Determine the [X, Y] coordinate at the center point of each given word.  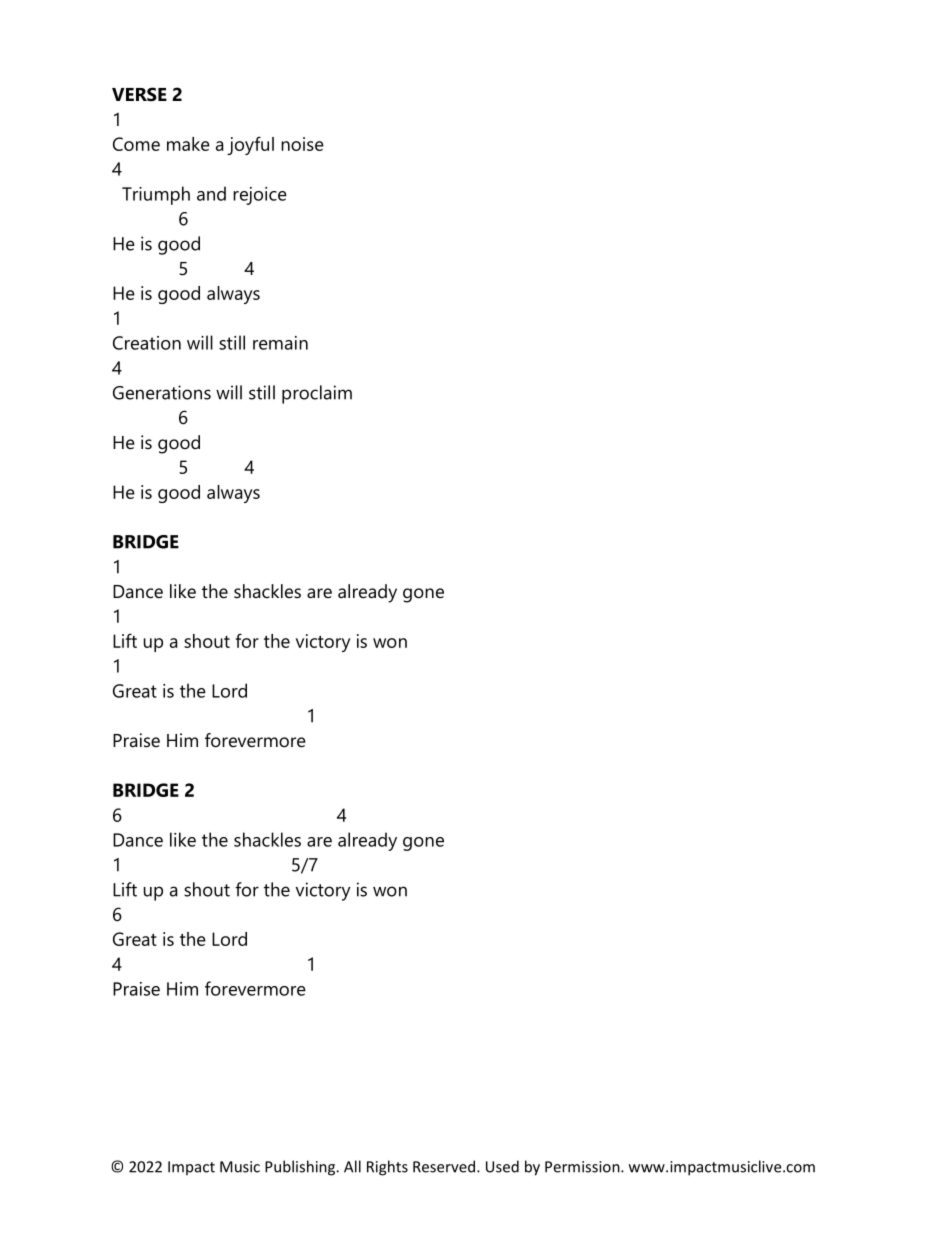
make [188, 144]
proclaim [317, 394]
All [352, 1166]
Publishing [301, 1168]
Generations [162, 392]
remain [280, 343]
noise [302, 144]
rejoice [260, 196]
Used [502, 1166]
